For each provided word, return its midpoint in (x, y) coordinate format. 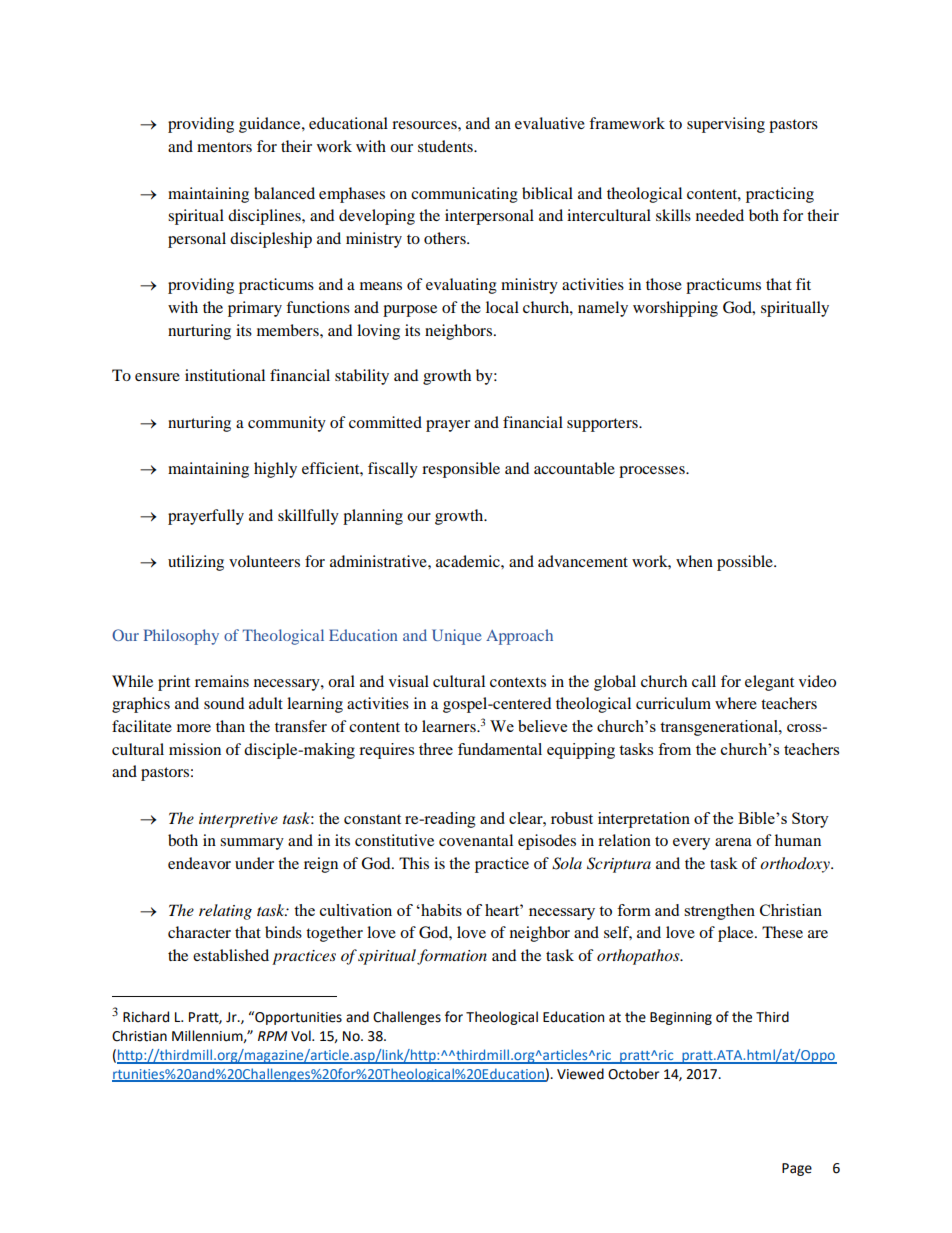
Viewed (580, 1074)
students (446, 146)
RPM (272, 1036)
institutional (225, 375)
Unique (456, 637)
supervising (726, 125)
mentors (224, 147)
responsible (461, 470)
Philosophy (181, 637)
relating (225, 912)
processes (653, 472)
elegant (769, 683)
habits (440, 910)
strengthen (719, 912)
